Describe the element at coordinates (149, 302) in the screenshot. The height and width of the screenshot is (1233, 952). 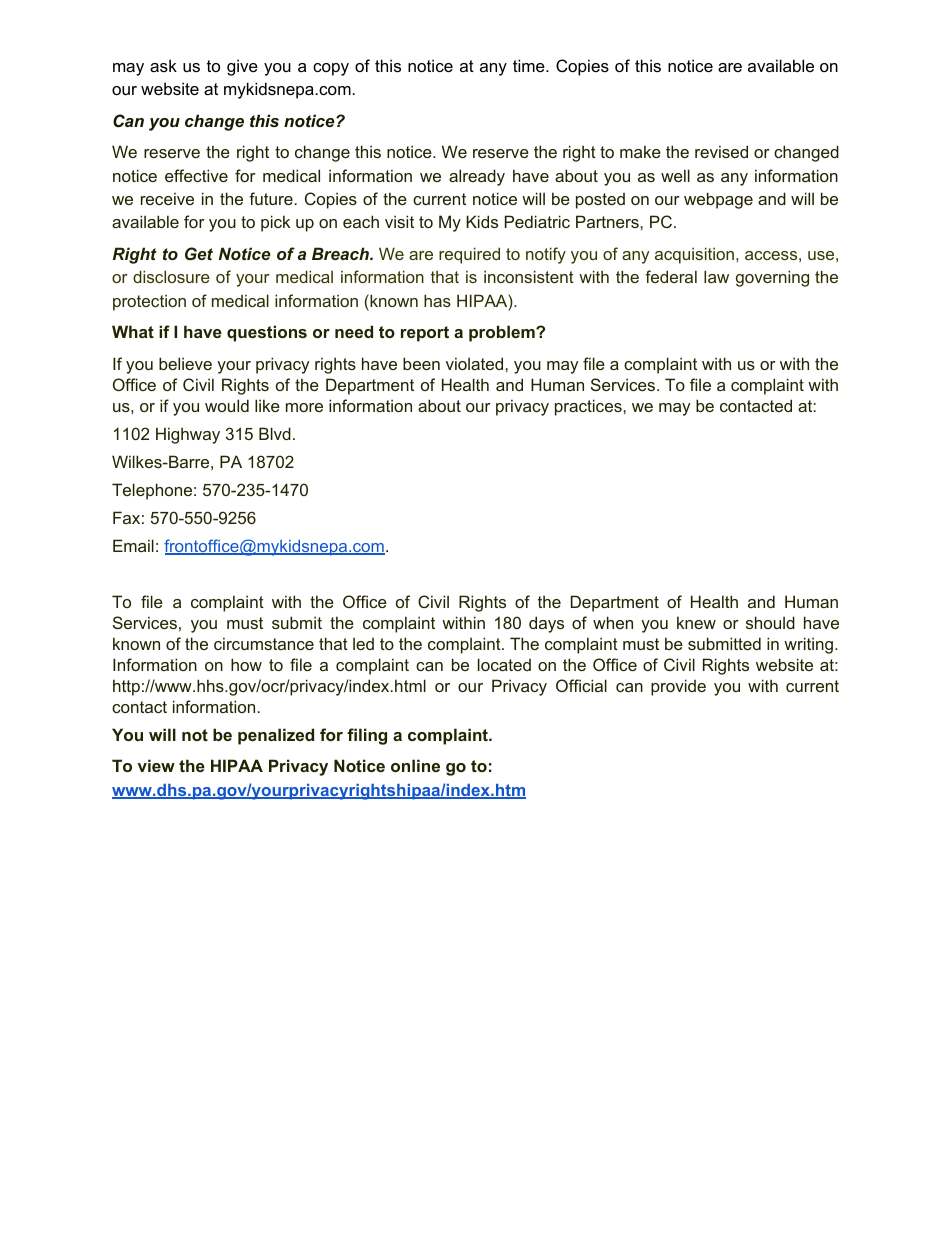
I see `protection` at that location.
